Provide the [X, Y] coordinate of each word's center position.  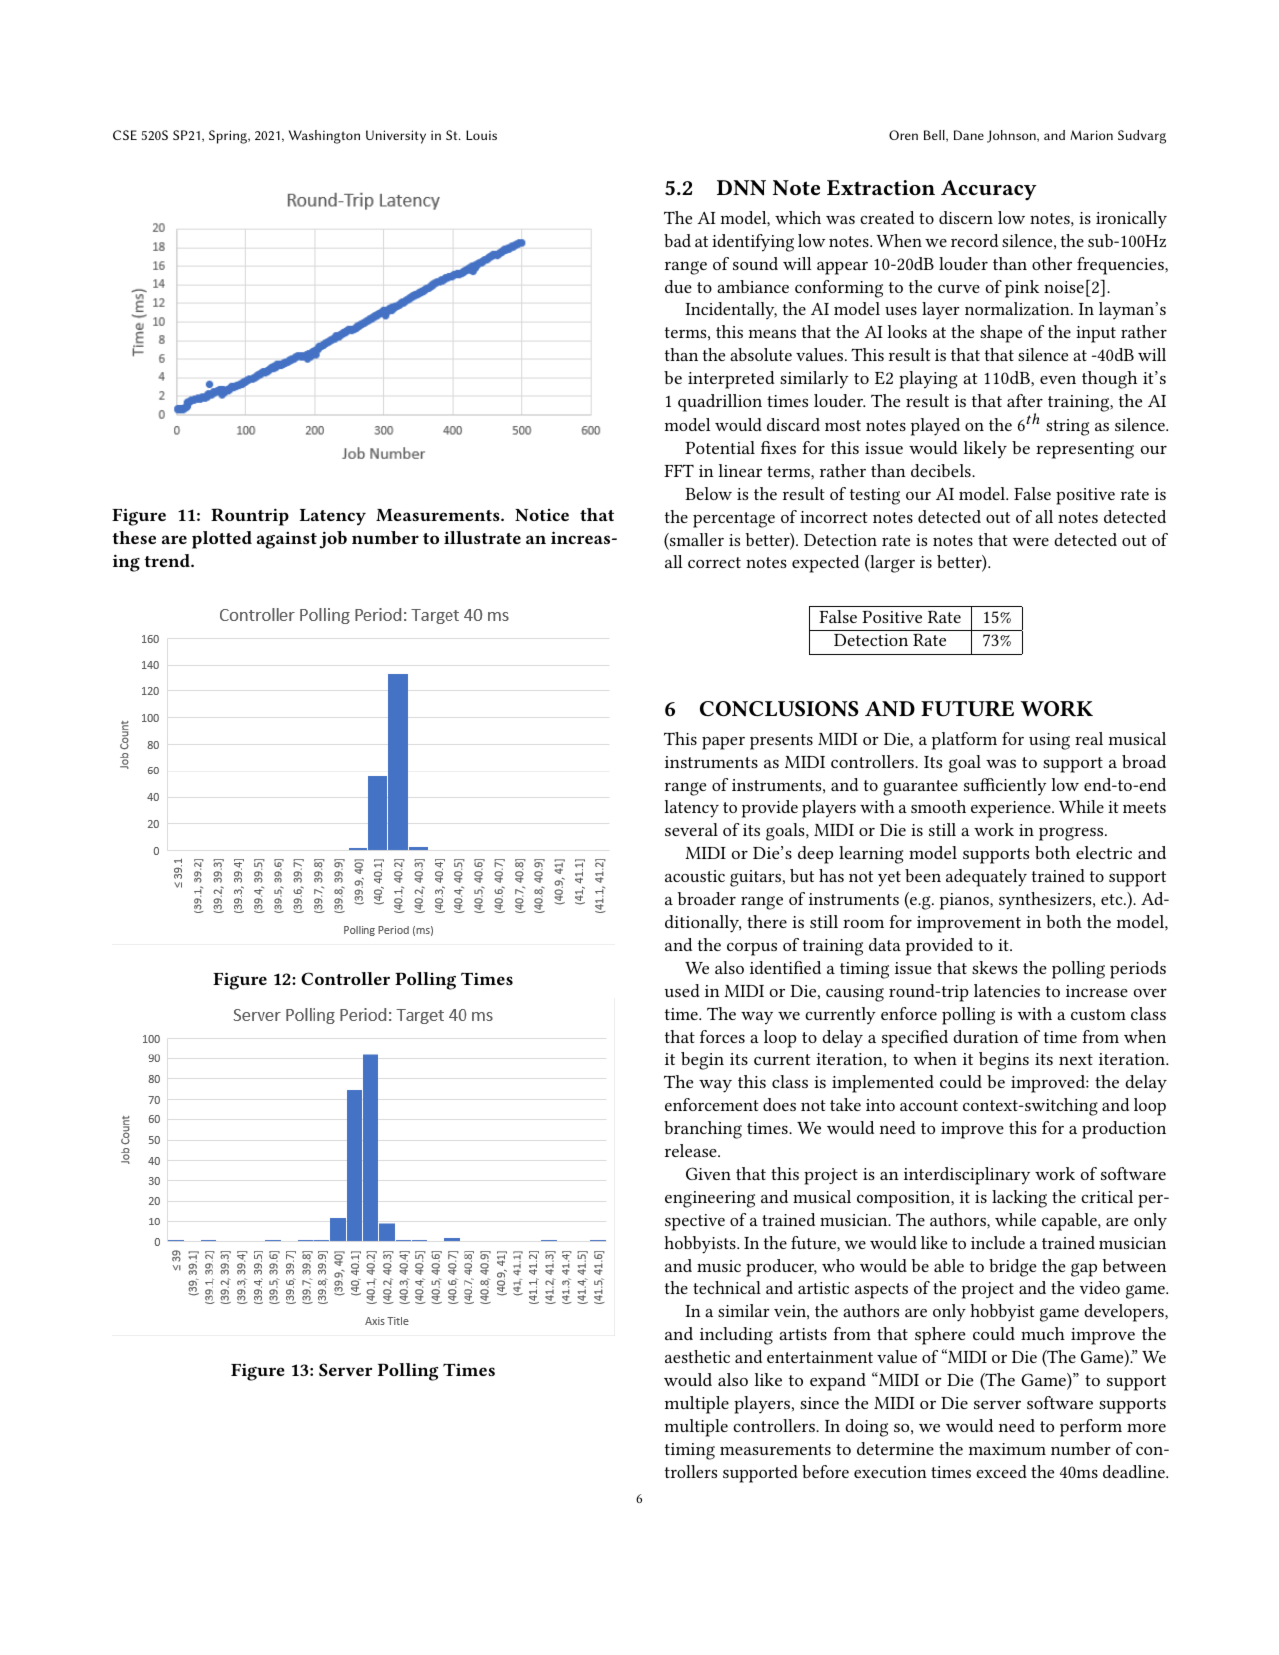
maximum [1007, 1449]
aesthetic [697, 1356]
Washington [324, 137]
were [1031, 542]
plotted [222, 540]
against [287, 540]
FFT [679, 470]
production [1124, 1130]
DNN [741, 188]
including [736, 1336]
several [691, 829]
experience [1012, 809]
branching [703, 1130]
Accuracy [989, 190]
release [692, 1150]
